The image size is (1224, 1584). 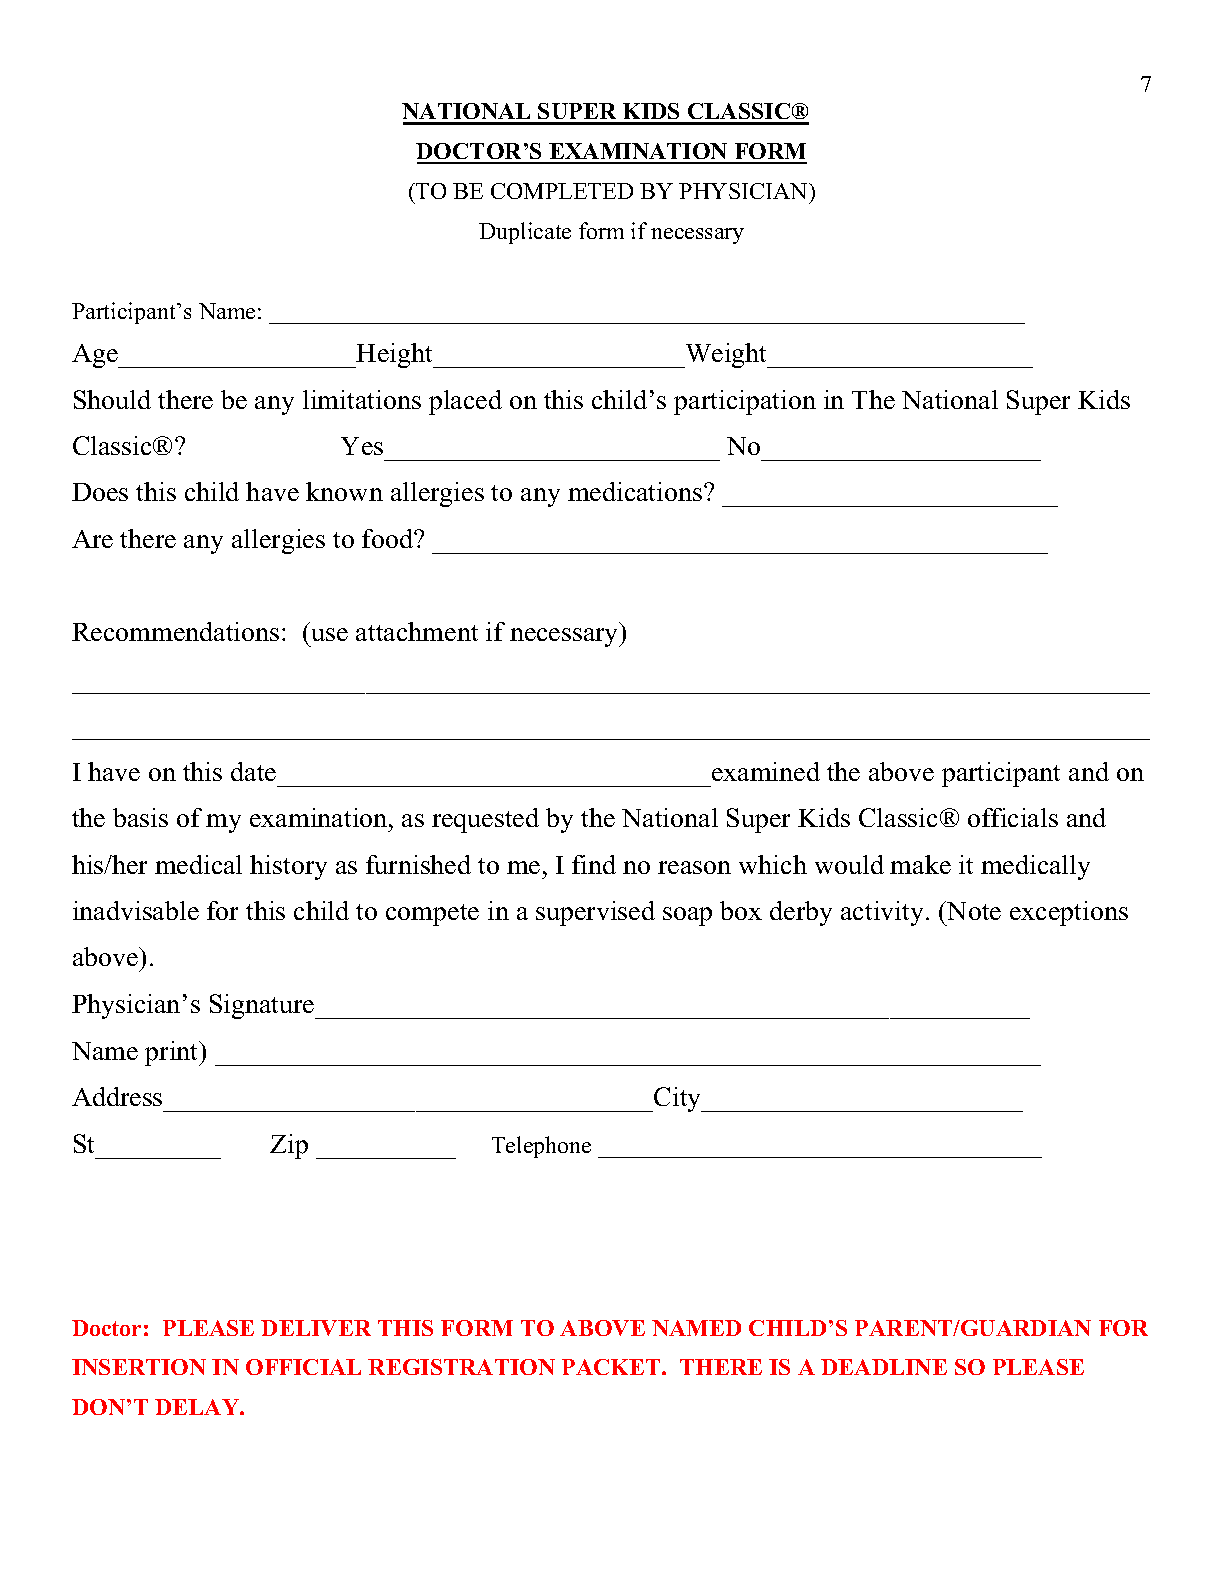 I want to click on medications, so click(x=636, y=491).
